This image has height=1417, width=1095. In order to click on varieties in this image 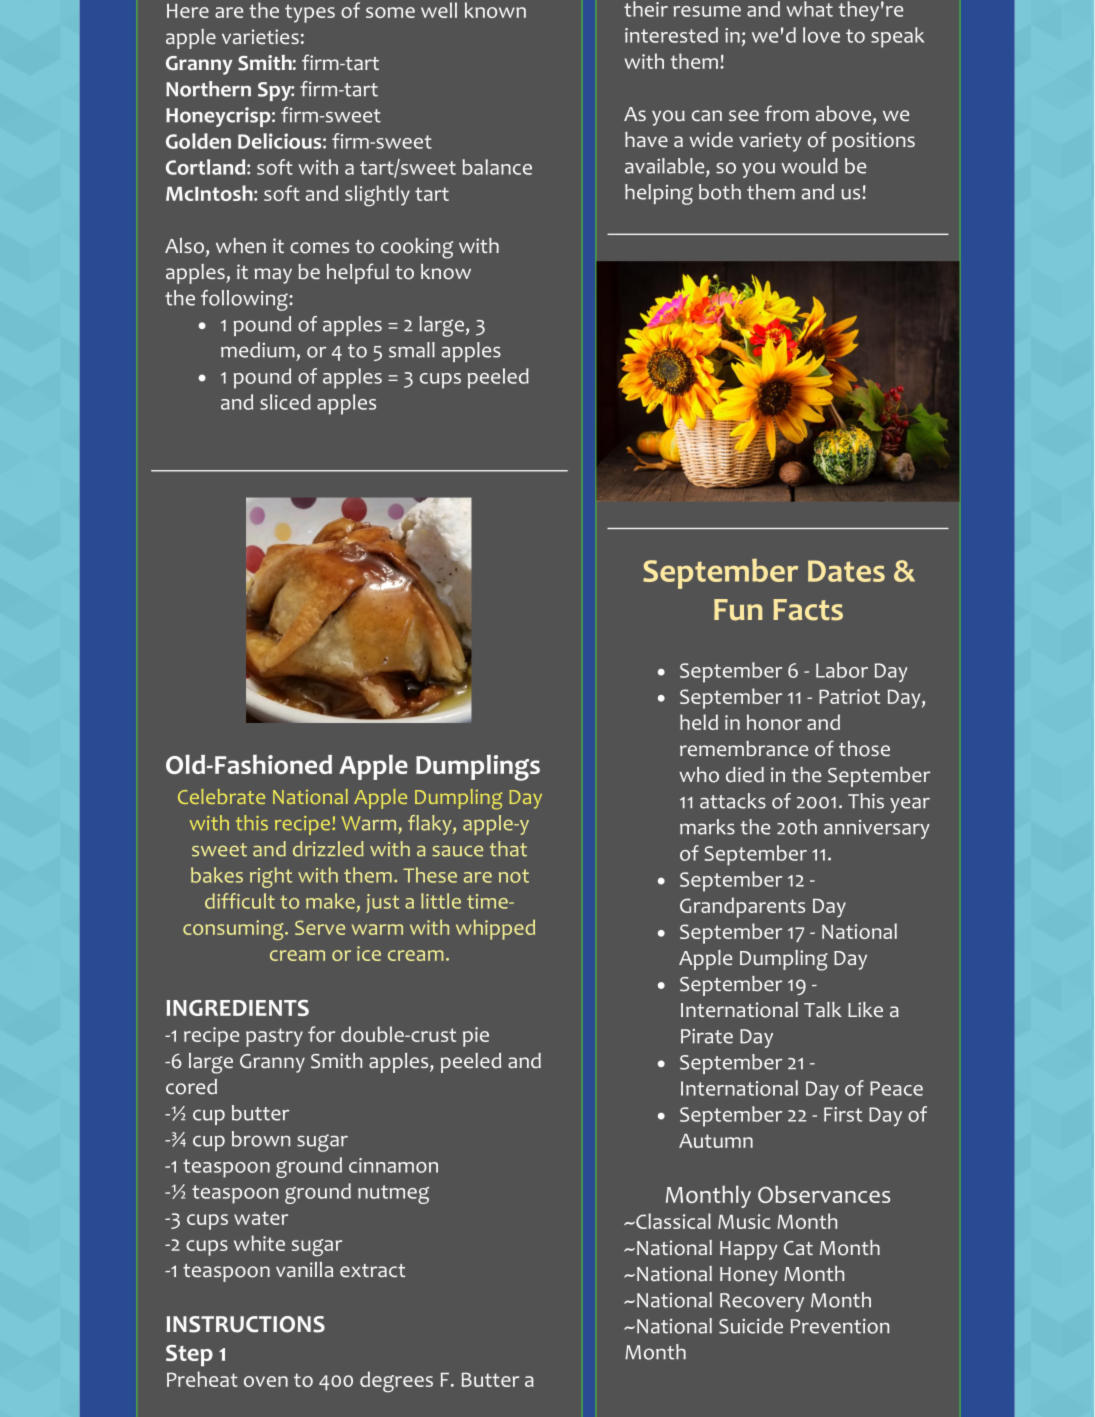, I will do `click(260, 36)`.
